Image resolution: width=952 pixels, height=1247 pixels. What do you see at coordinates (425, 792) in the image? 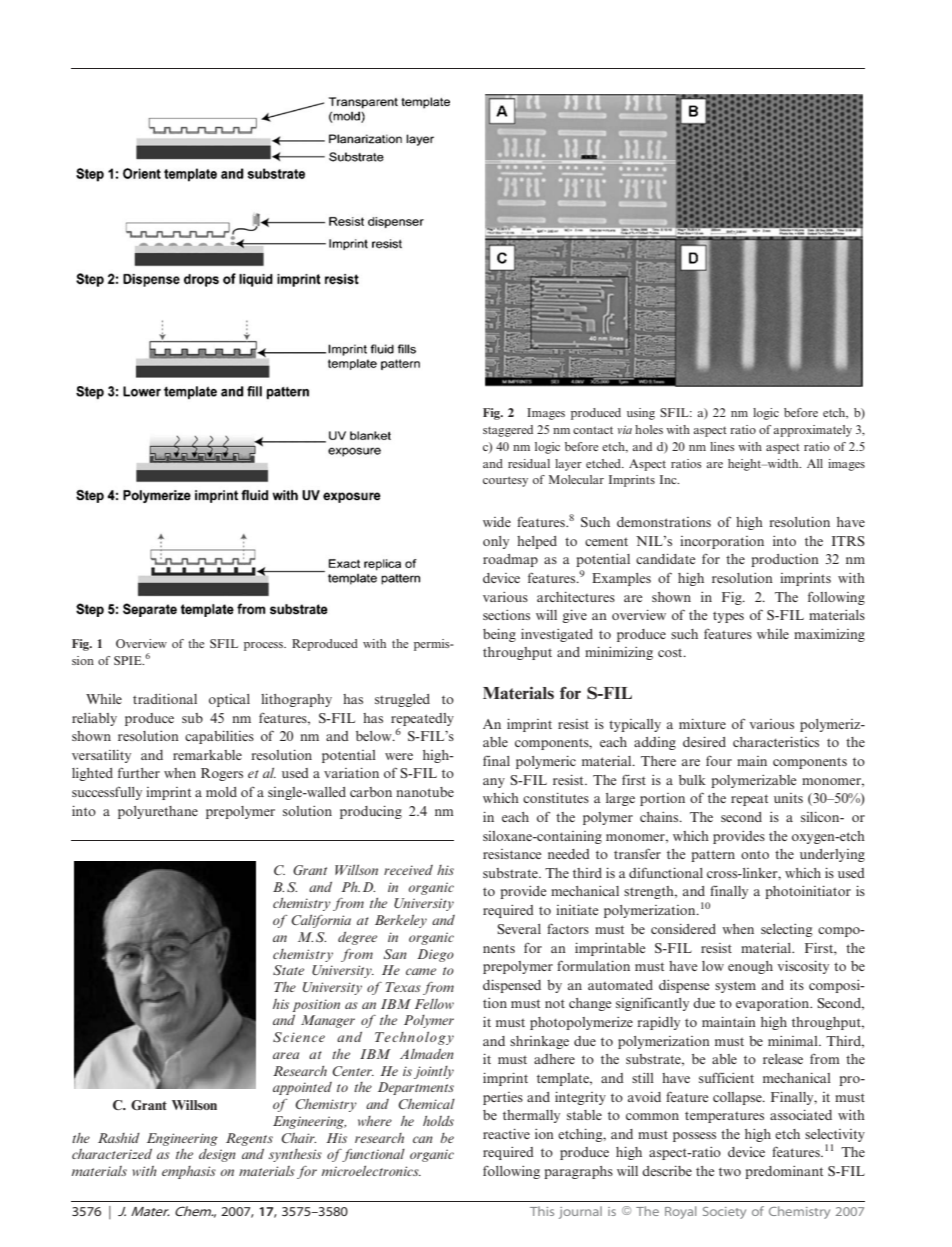
I see `nanotube` at bounding box center [425, 792].
